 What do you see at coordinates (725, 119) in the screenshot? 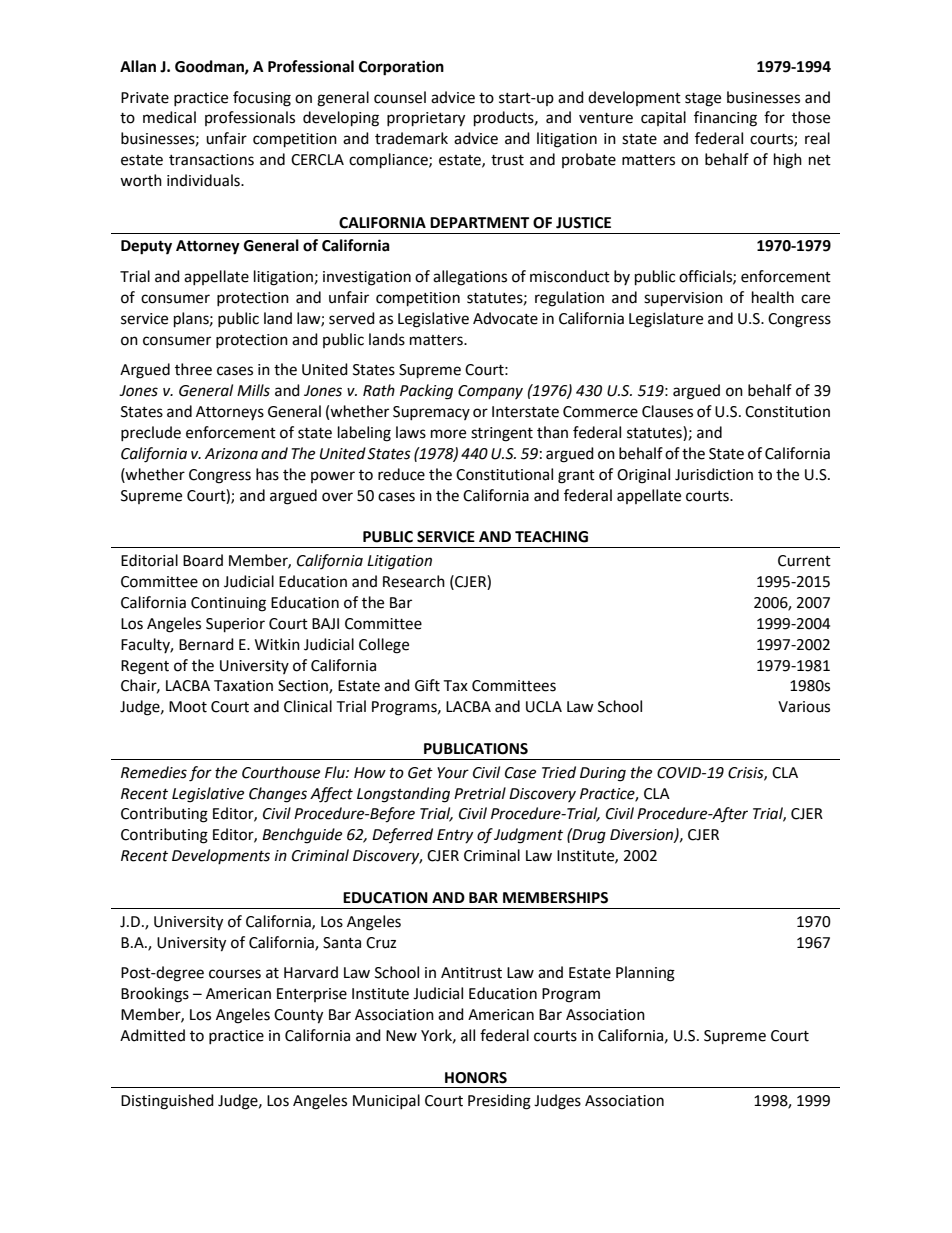
I see `financing` at bounding box center [725, 119].
